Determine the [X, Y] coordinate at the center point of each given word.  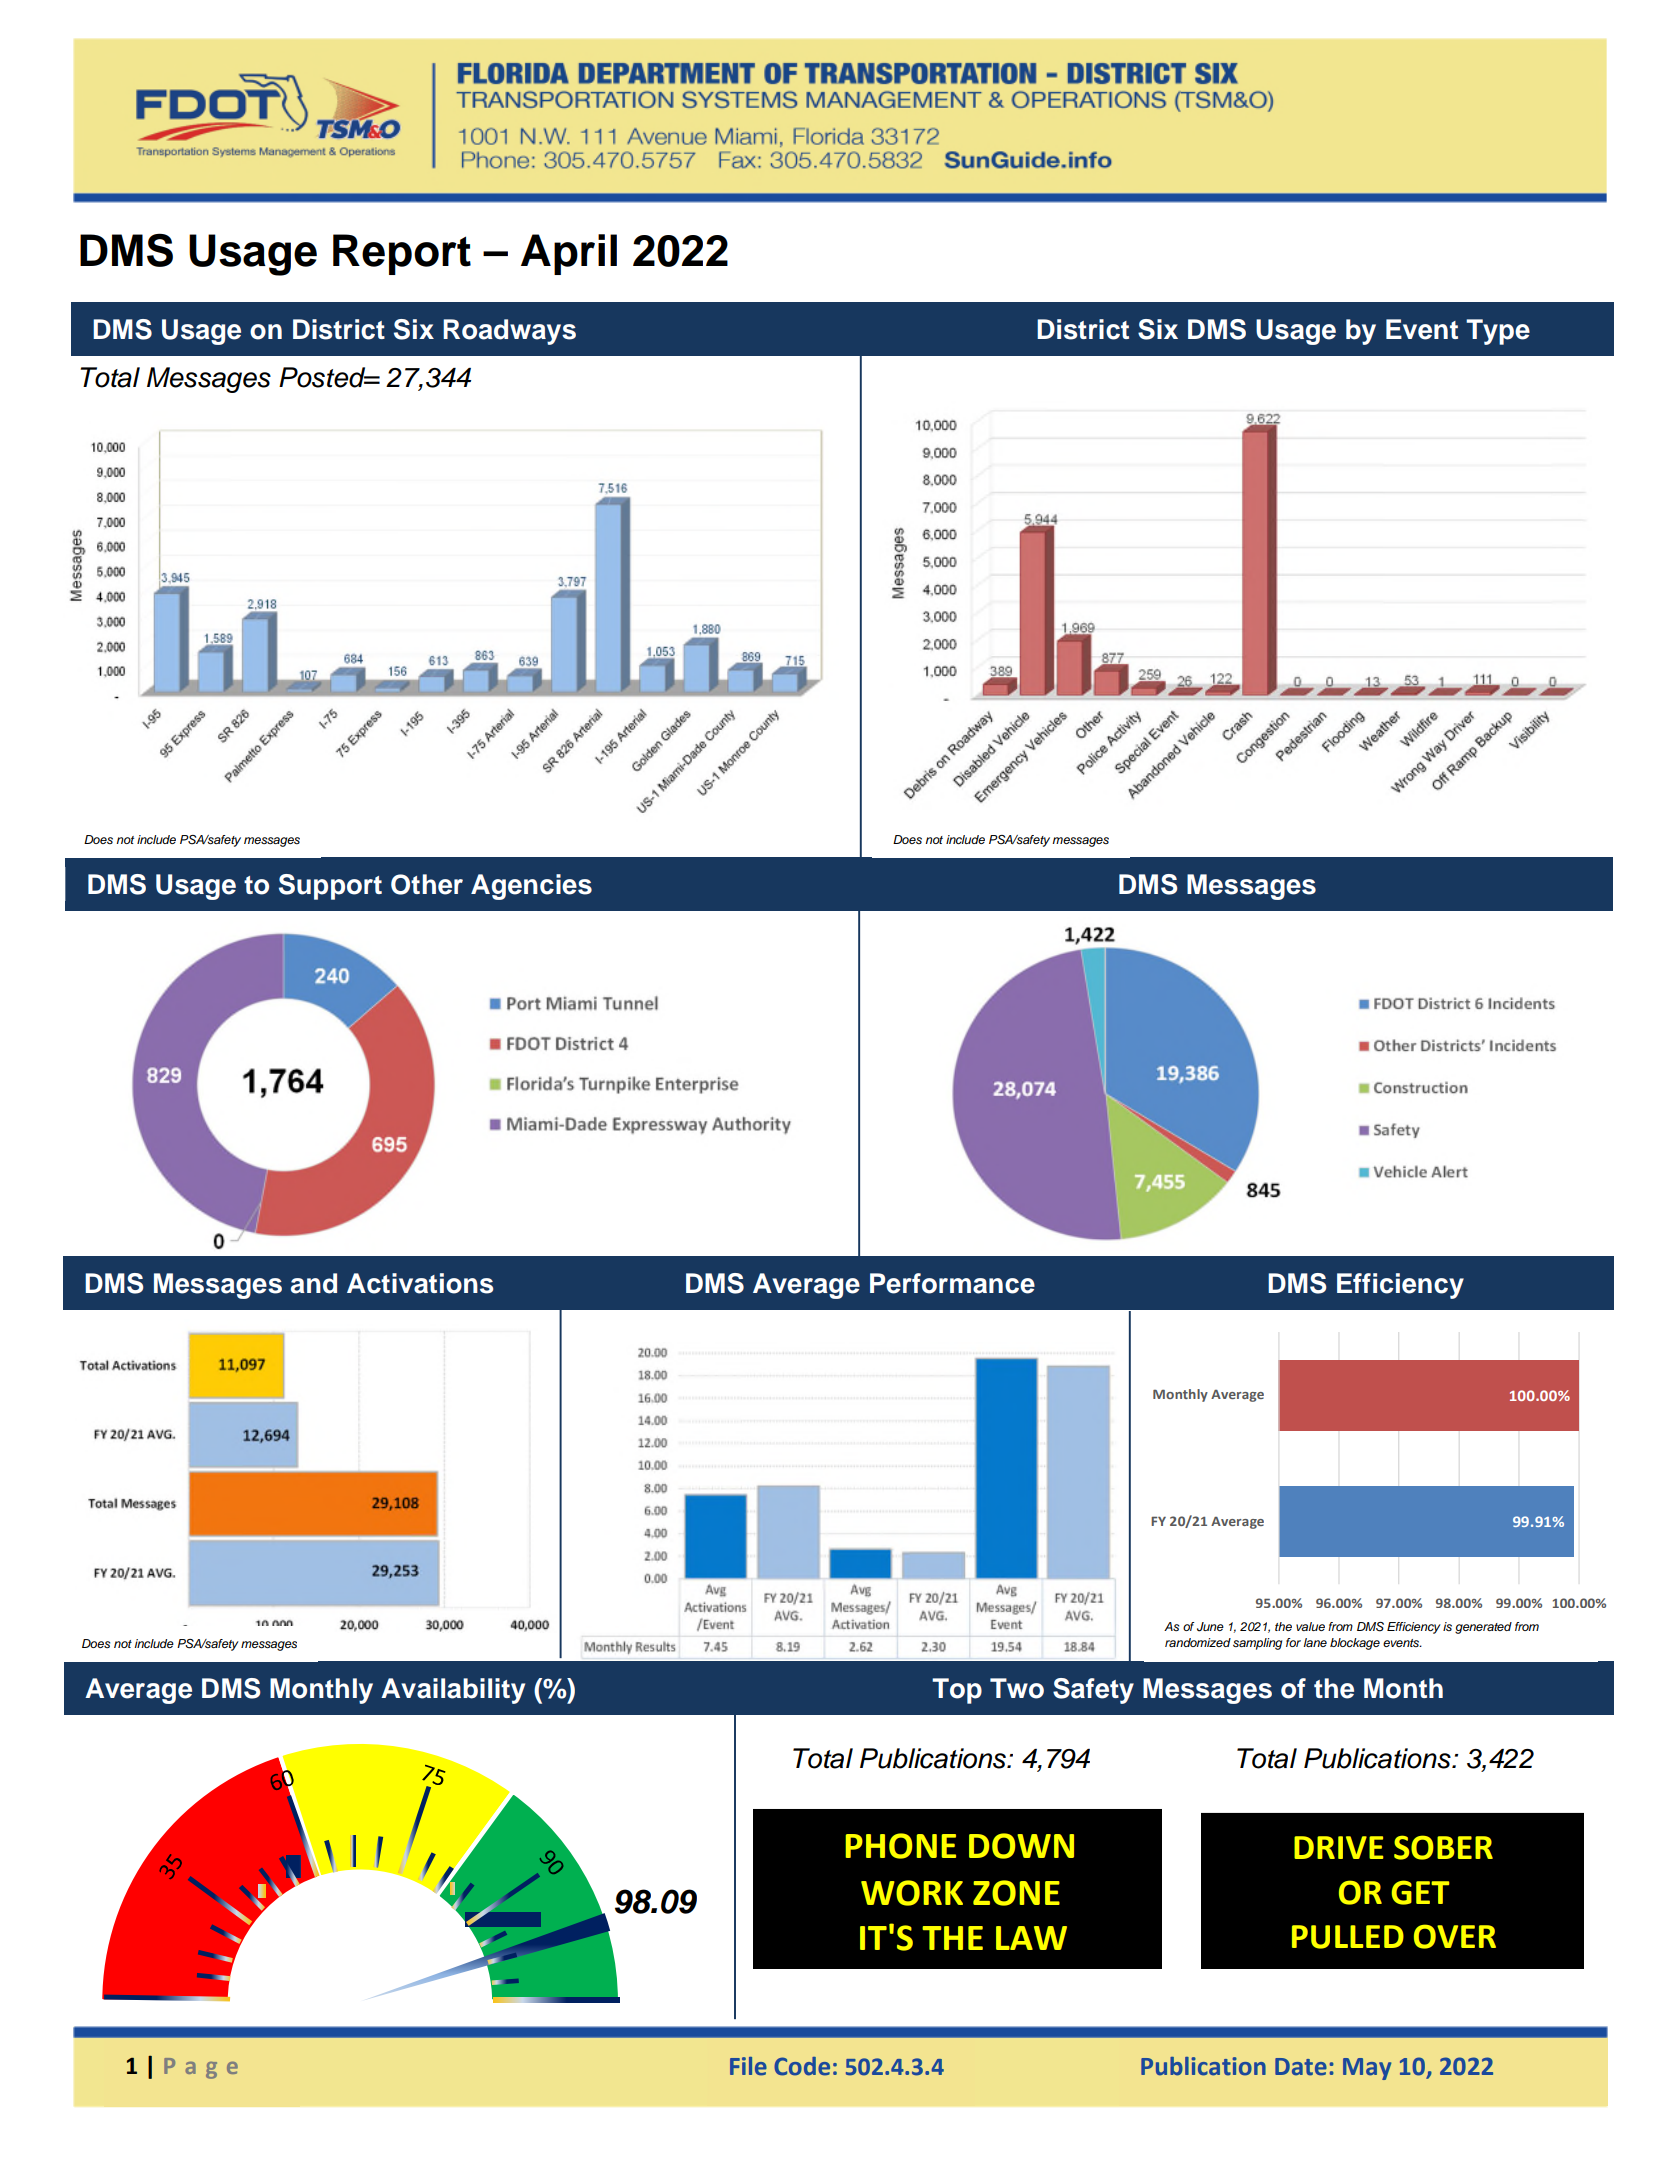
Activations [420, 1283]
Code [802, 2066]
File [748, 2066]
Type [1498, 332]
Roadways [509, 332]
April [569, 254]
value [1310, 1626]
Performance [952, 1283]
